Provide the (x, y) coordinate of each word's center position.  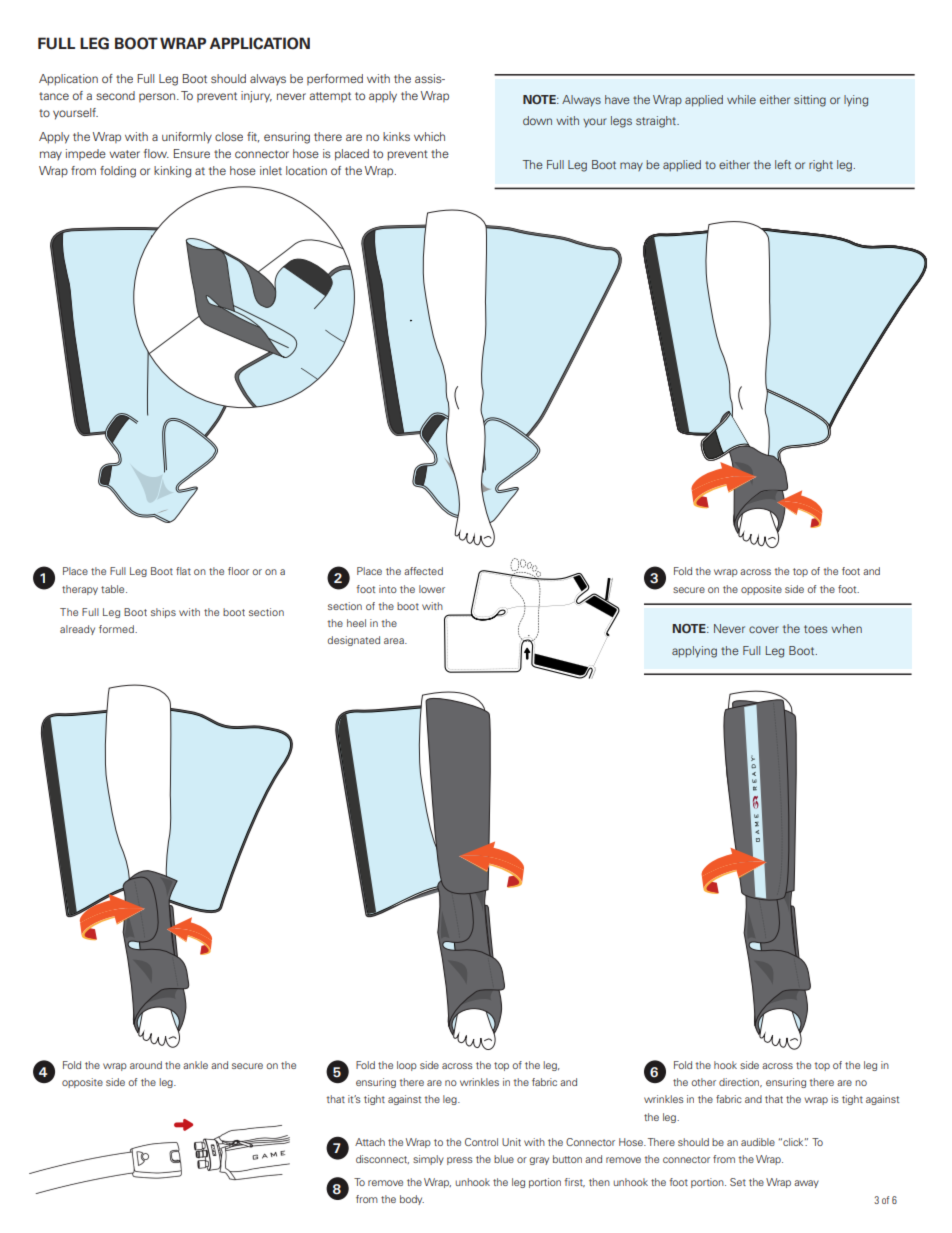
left (783, 164)
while (741, 99)
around (146, 1065)
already (77, 630)
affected (423, 571)
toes (815, 629)
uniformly (187, 138)
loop (407, 1066)
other (703, 1082)
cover (764, 629)
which (429, 136)
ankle (195, 1065)
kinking (172, 172)
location (306, 170)
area (395, 641)
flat (183, 571)
